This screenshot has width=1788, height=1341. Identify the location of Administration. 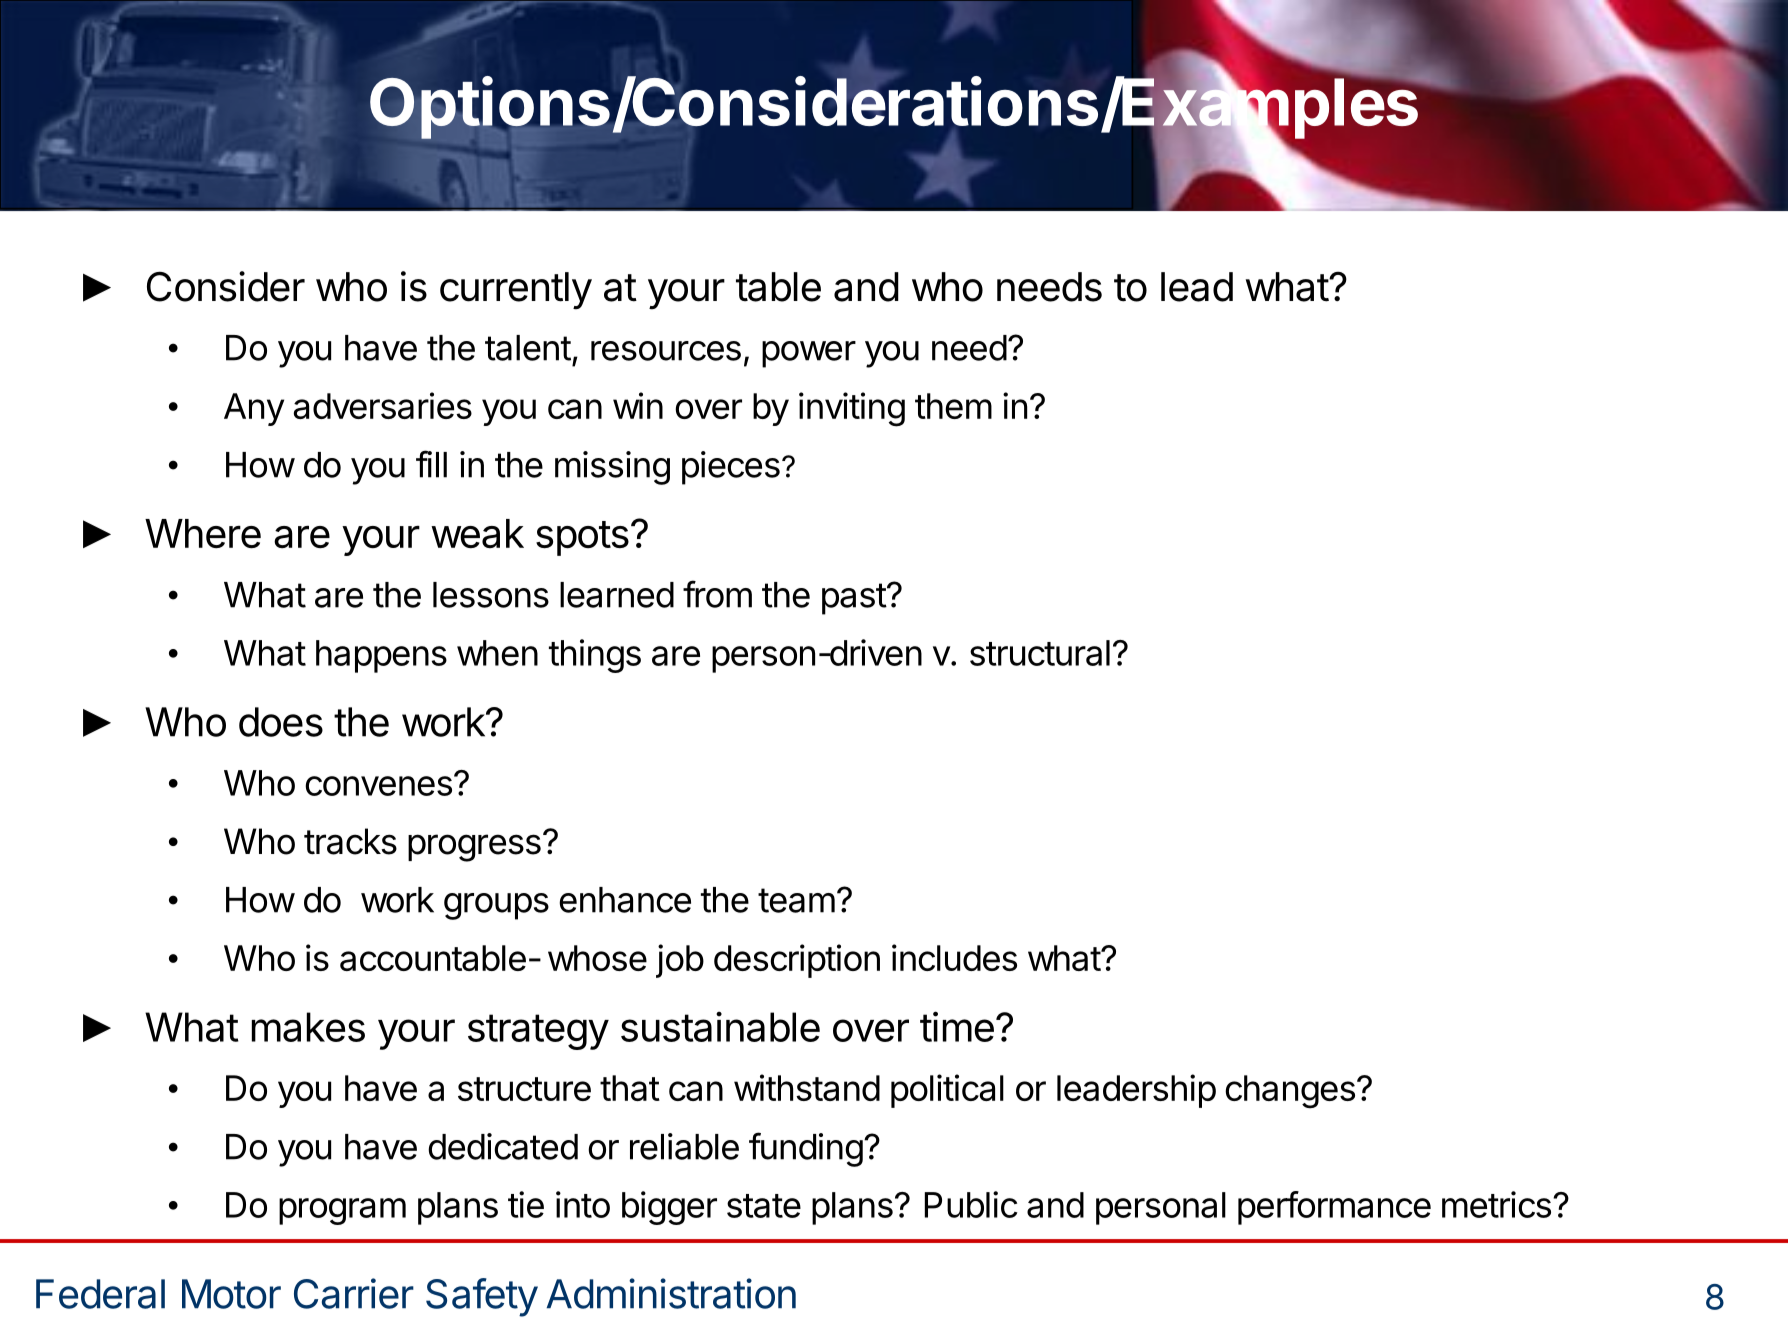
(671, 1293).
